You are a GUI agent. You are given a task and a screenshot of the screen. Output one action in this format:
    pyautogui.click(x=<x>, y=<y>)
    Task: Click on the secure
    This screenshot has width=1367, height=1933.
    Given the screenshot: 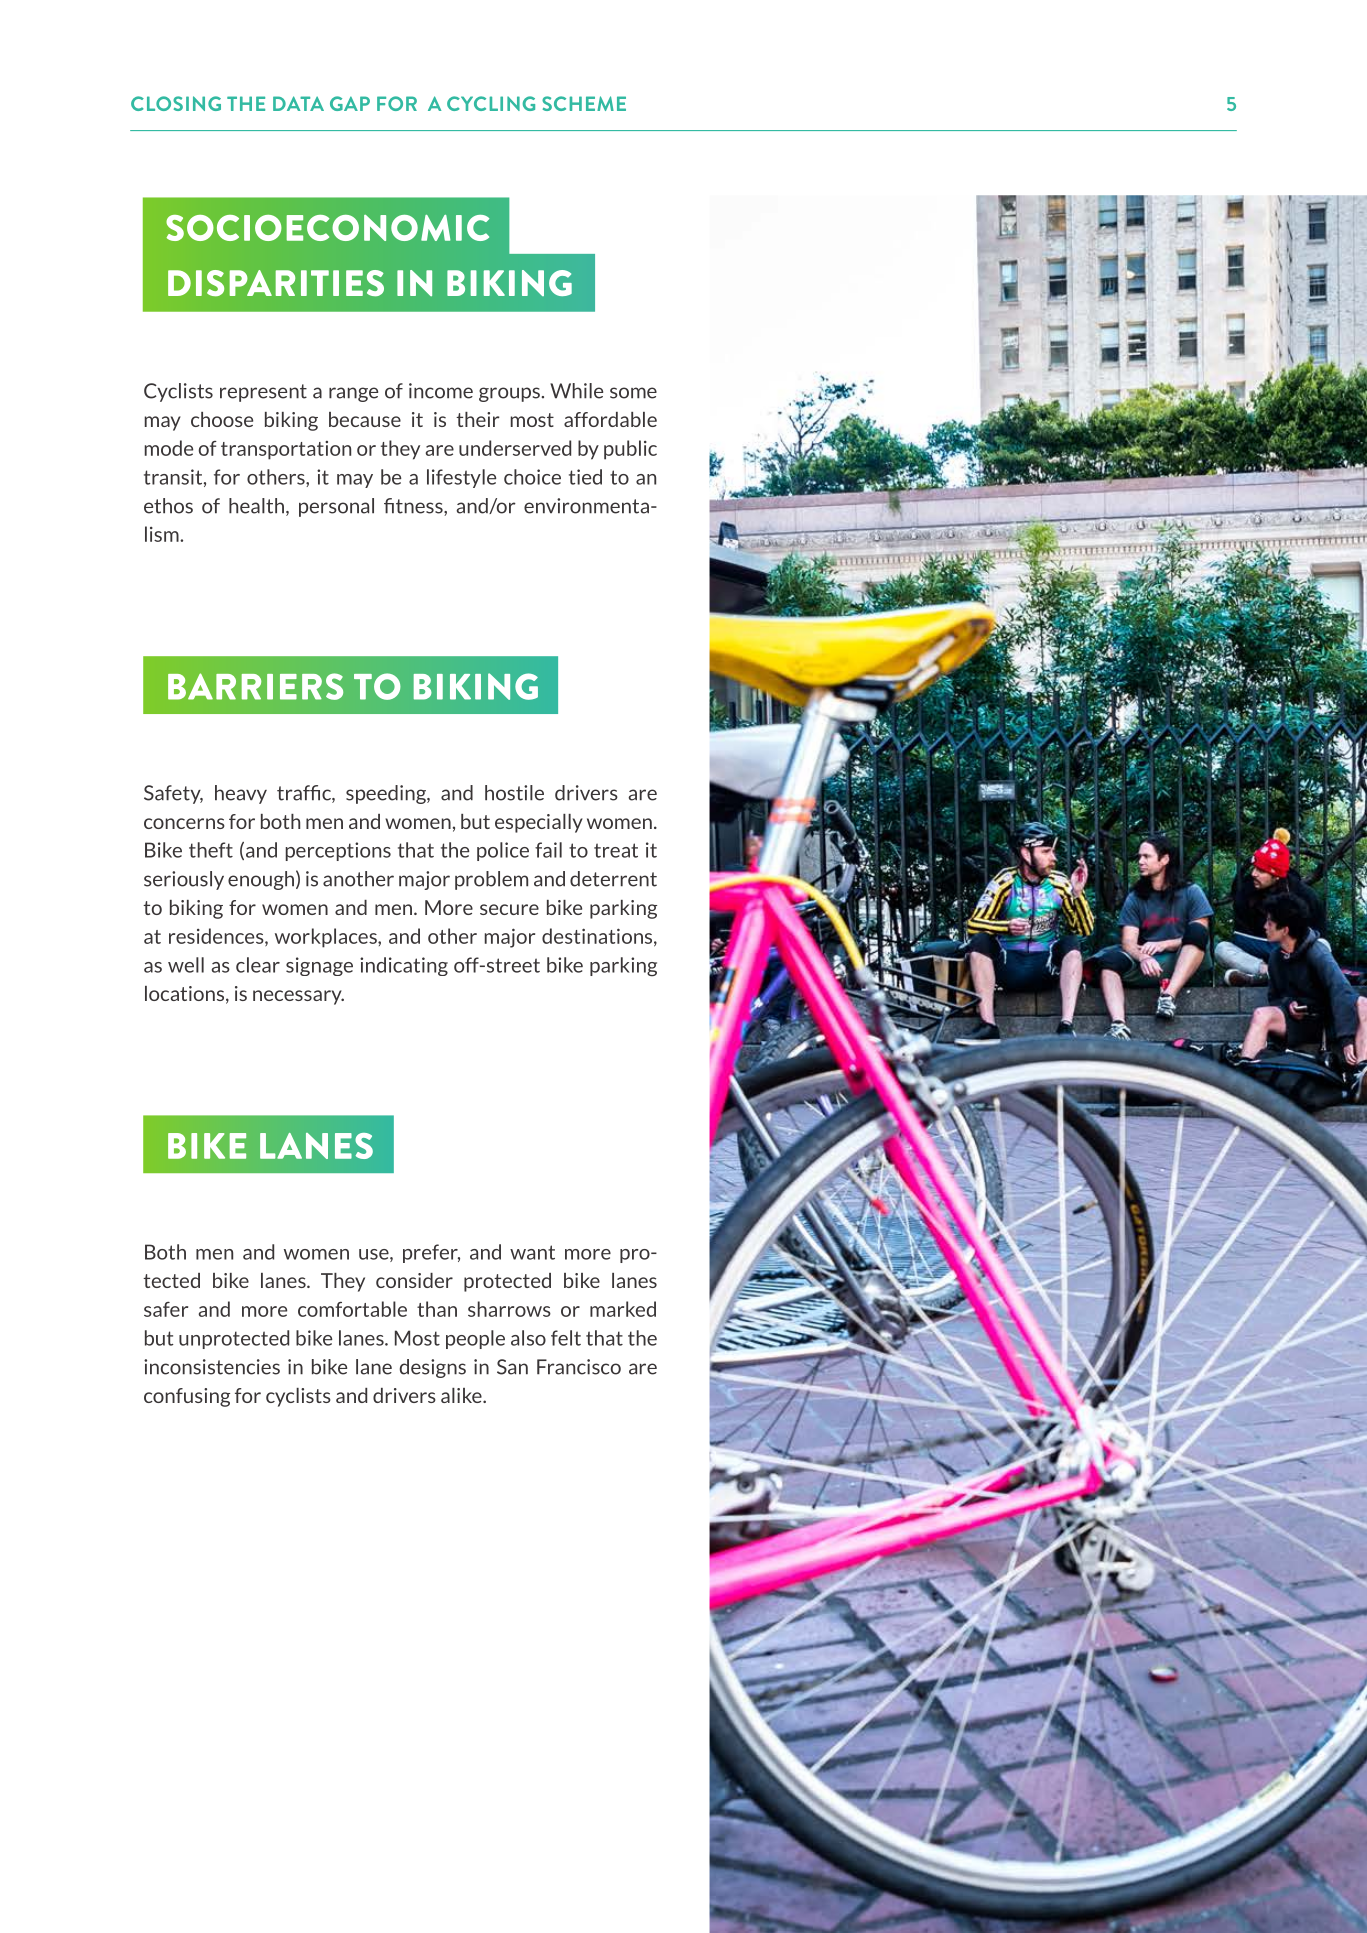 What is the action you would take?
    pyautogui.click(x=509, y=909)
